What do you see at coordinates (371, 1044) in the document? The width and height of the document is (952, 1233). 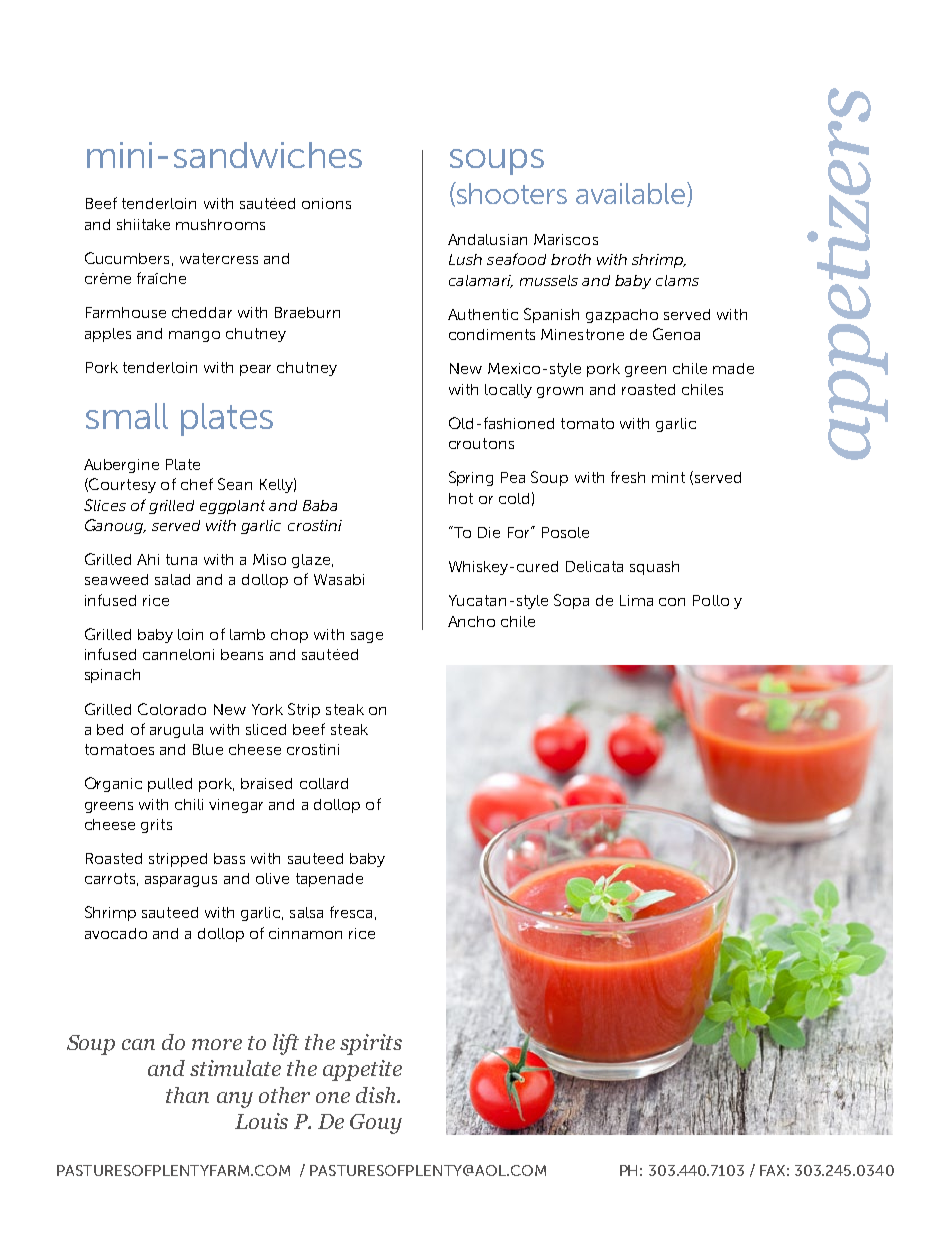 I see `spirits` at bounding box center [371, 1044].
